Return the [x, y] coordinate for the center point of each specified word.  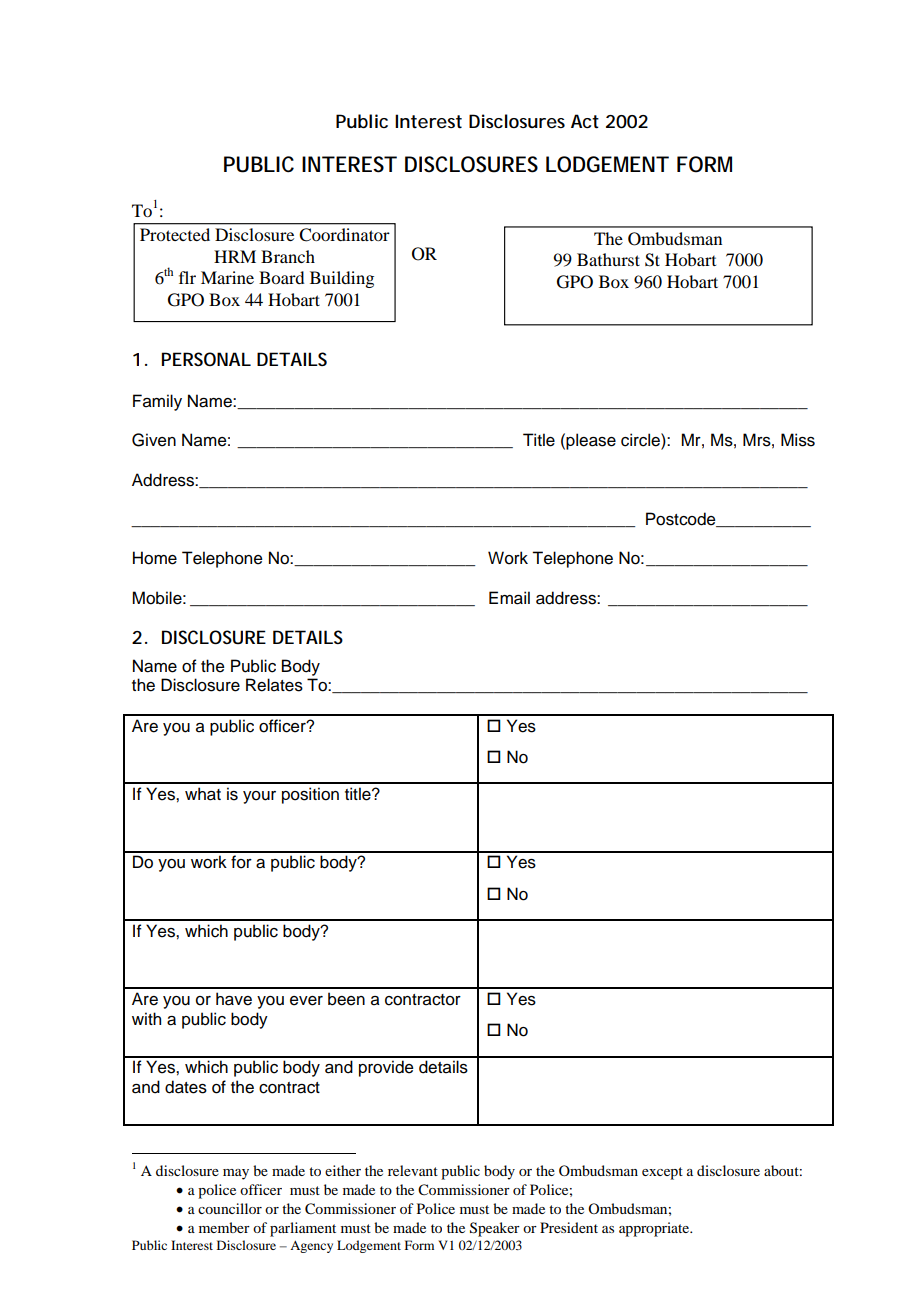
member [224, 1227]
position [310, 795]
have [234, 999]
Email [509, 598]
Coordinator [344, 235]
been [346, 999]
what [203, 794]
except [662, 1173]
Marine [227, 277]
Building [342, 279]
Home [155, 558]
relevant [413, 1170]
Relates [274, 685]
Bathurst [608, 259]
